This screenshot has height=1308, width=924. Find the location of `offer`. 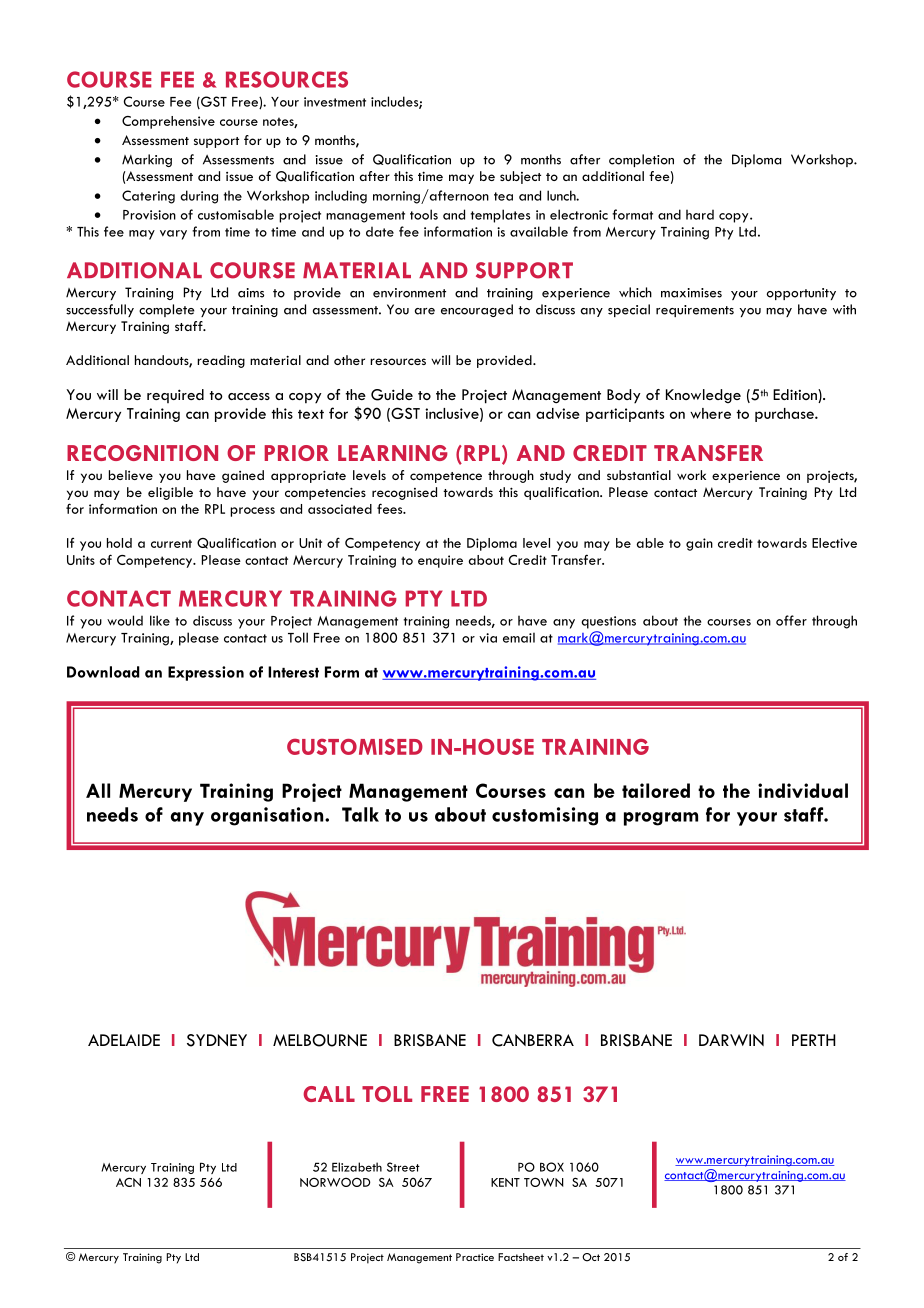

offer is located at coordinates (791, 620).
